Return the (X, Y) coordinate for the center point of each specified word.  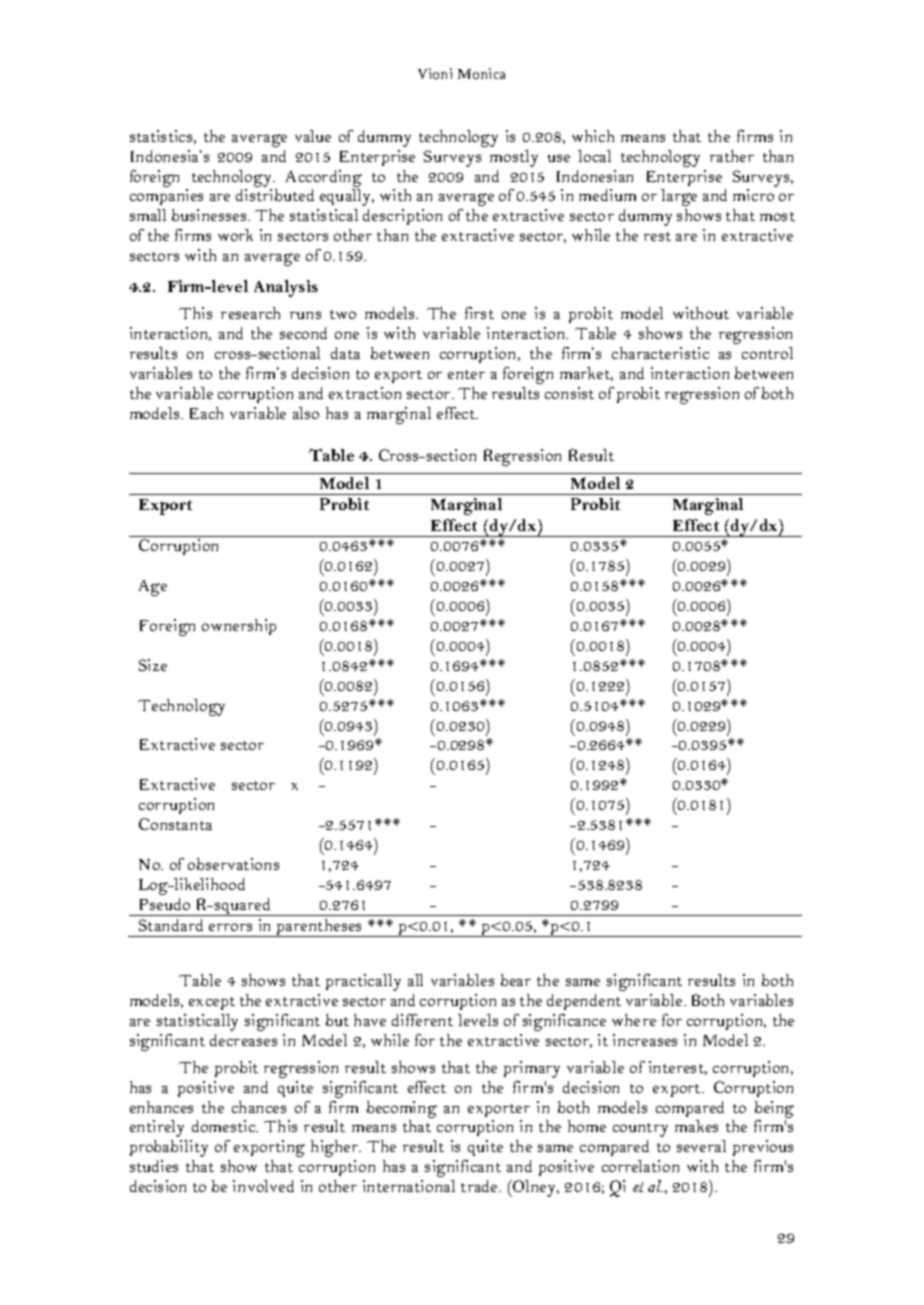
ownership (239, 627)
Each (206, 413)
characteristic (660, 353)
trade (481, 1186)
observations (233, 864)
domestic (225, 1126)
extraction (365, 393)
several (701, 1146)
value (313, 136)
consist (569, 393)
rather (732, 156)
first (479, 313)
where (634, 1020)
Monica (481, 73)
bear (516, 980)
